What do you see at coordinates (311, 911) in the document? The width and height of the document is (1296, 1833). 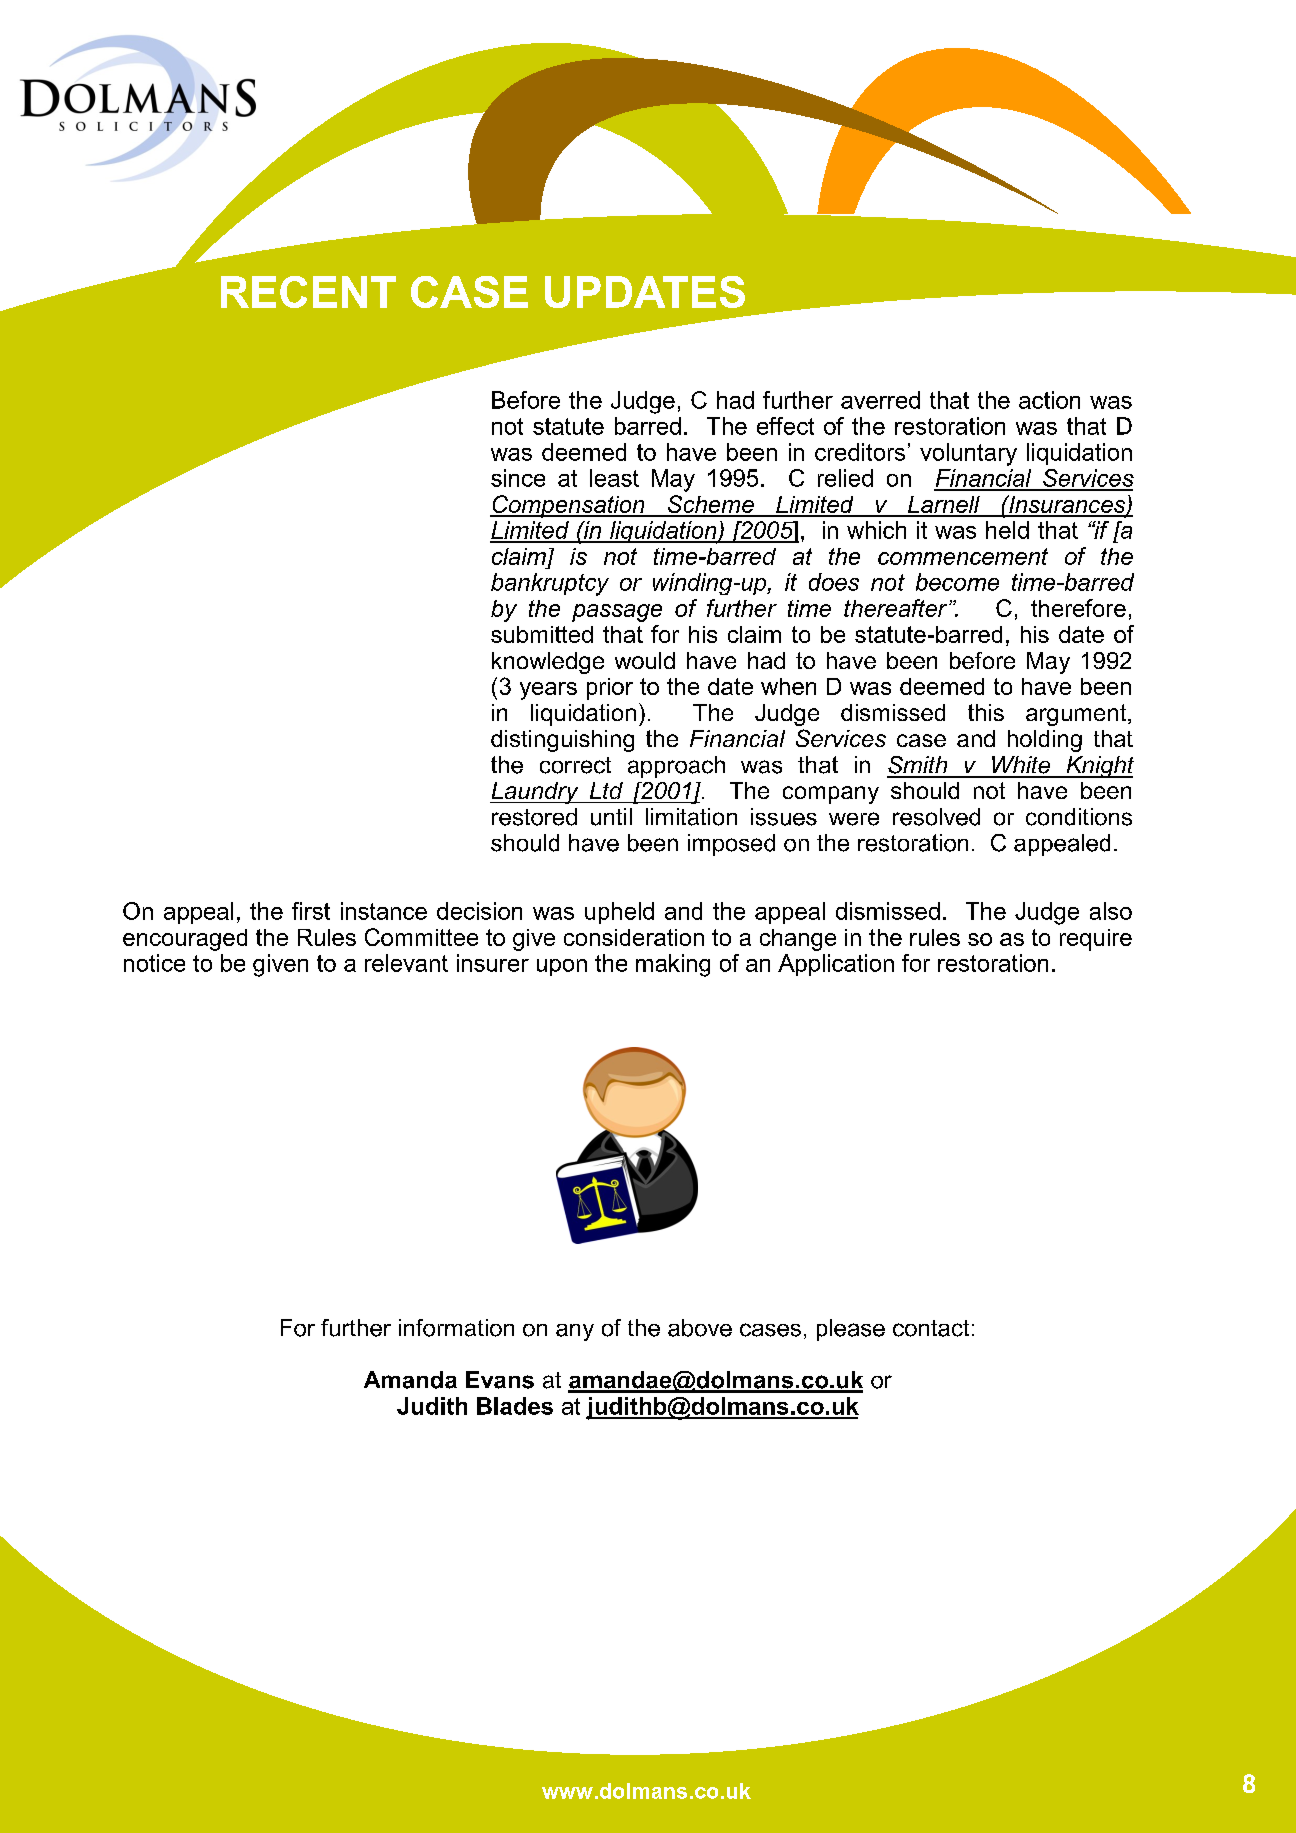 I see `first` at bounding box center [311, 911].
